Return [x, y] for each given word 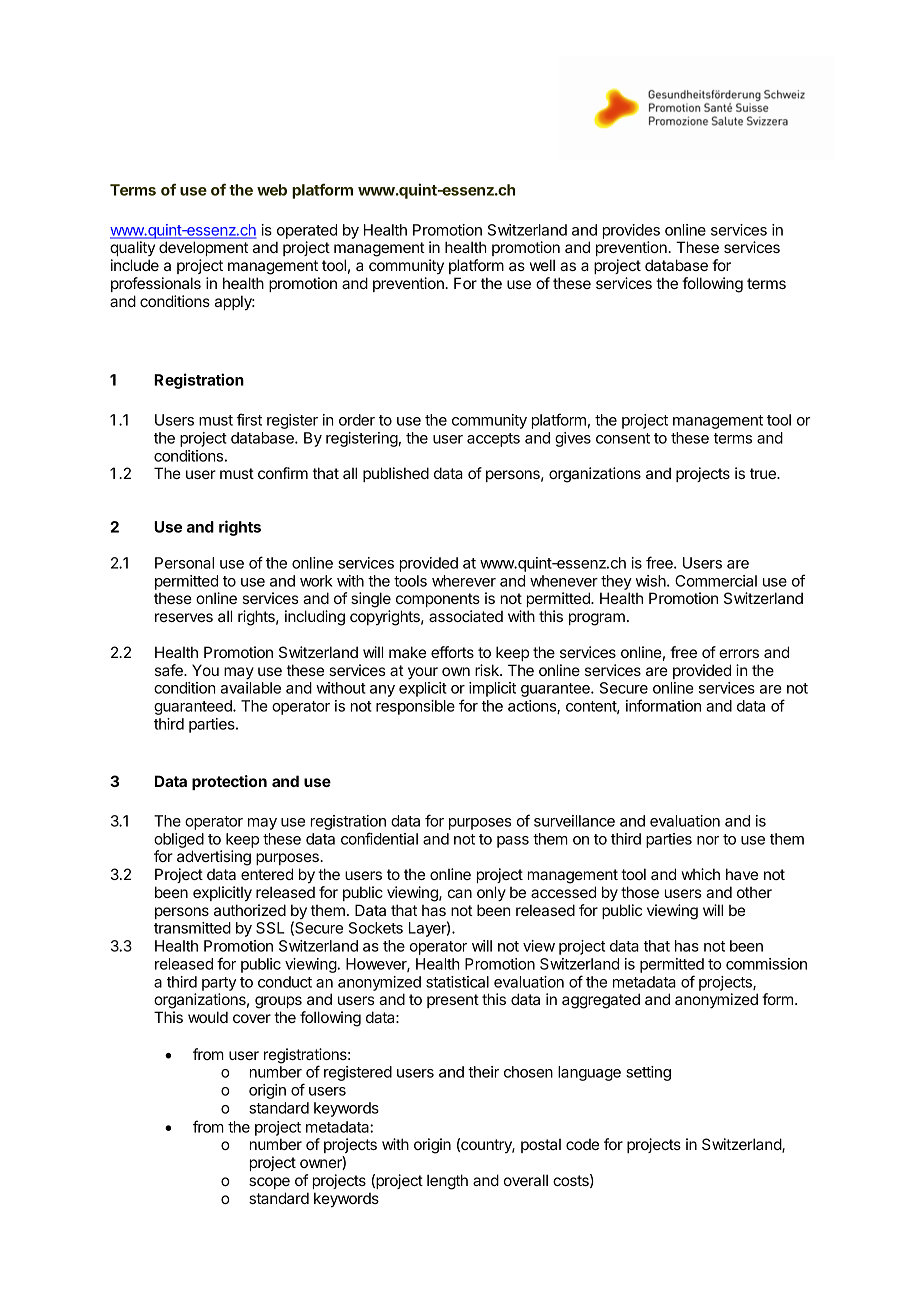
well [542, 265]
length [447, 1182]
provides [631, 231]
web [272, 190]
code [582, 1144]
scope [269, 1183]
